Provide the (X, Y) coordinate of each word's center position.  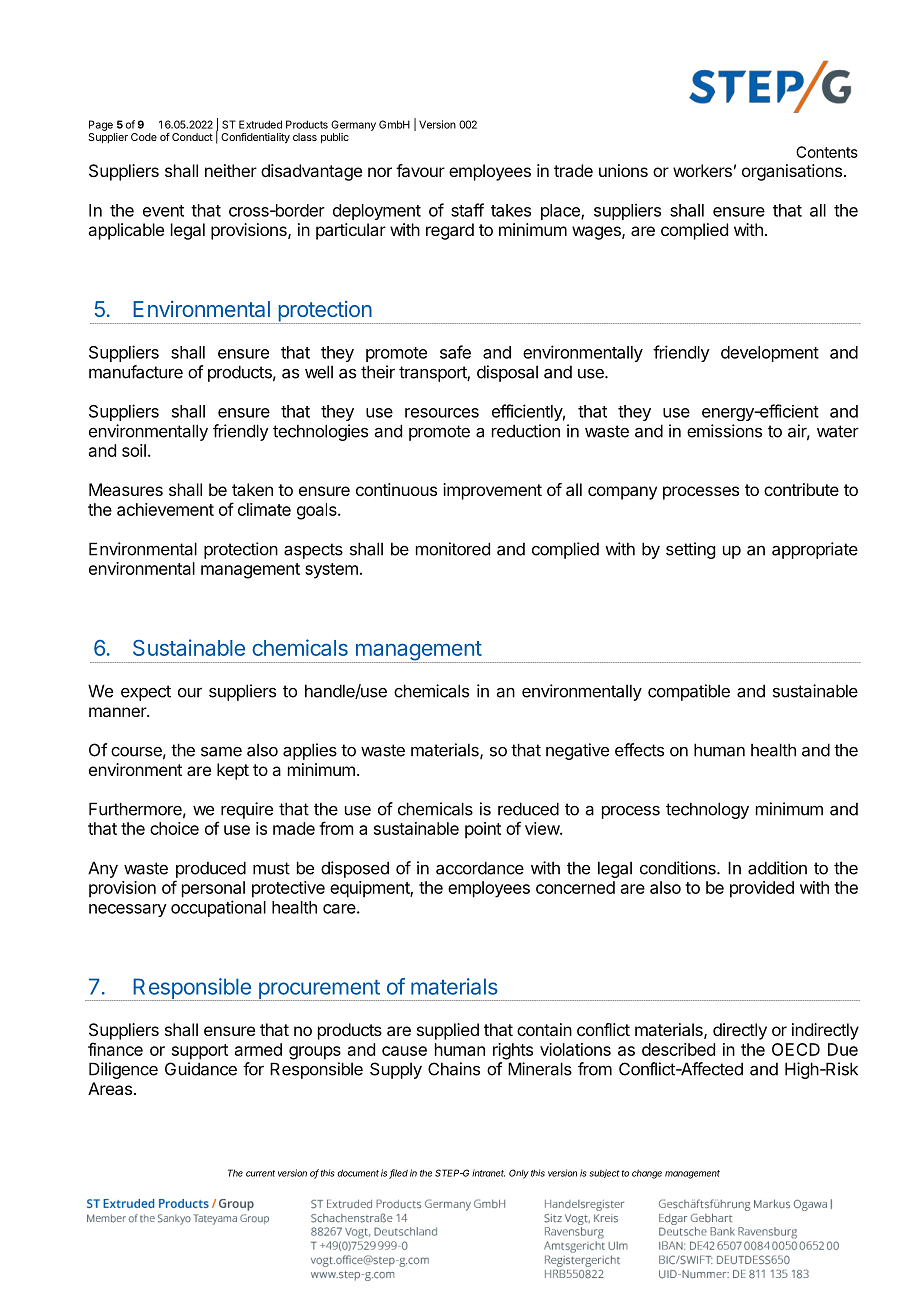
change (647, 1174)
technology (707, 810)
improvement (492, 491)
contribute (801, 489)
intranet (488, 1173)
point (483, 830)
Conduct (192, 137)
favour (420, 170)
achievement (165, 509)
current (260, 1173)
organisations (792, 172)
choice (174, 828)
